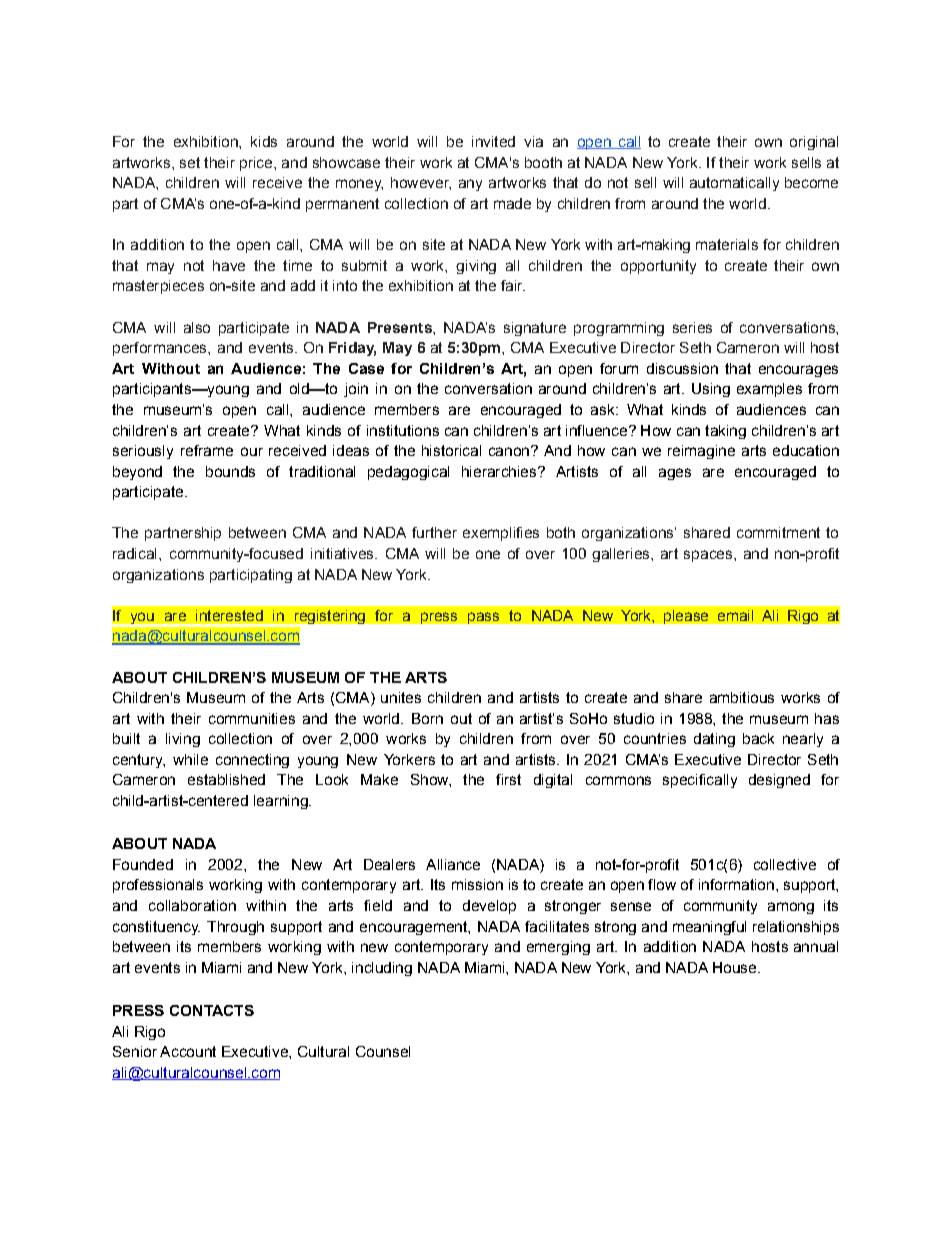 The image size is (952, 1233). Describe the element at coordinates (183, 740) in the screenshot. I see `living` at that location.
